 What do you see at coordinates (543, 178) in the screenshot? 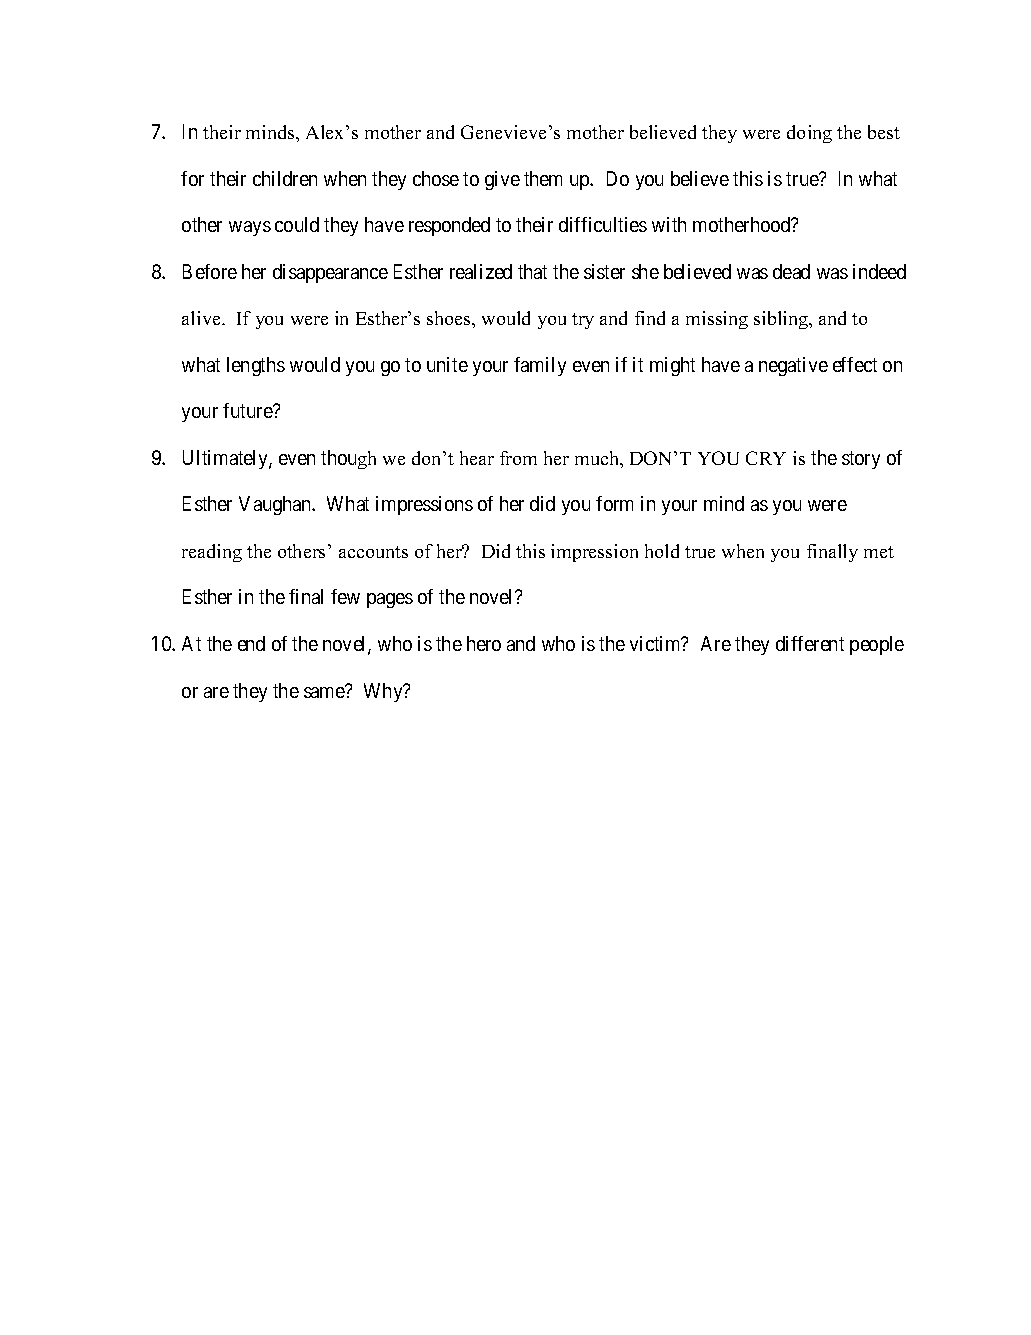
I see `them` at bounding box center [543, 178].
